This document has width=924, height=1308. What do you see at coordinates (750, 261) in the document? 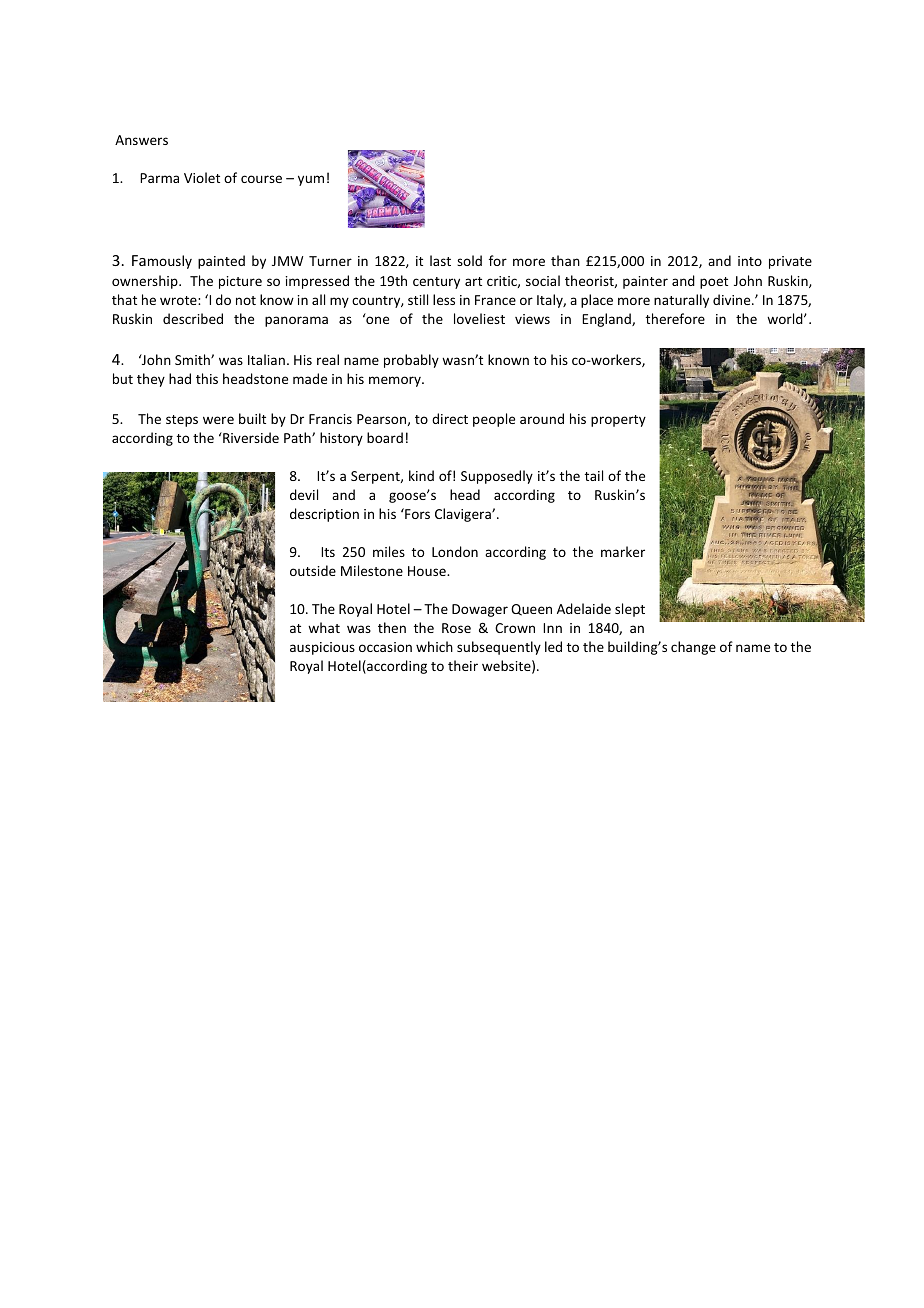
I see `into` at bounding box center [750, 261].
